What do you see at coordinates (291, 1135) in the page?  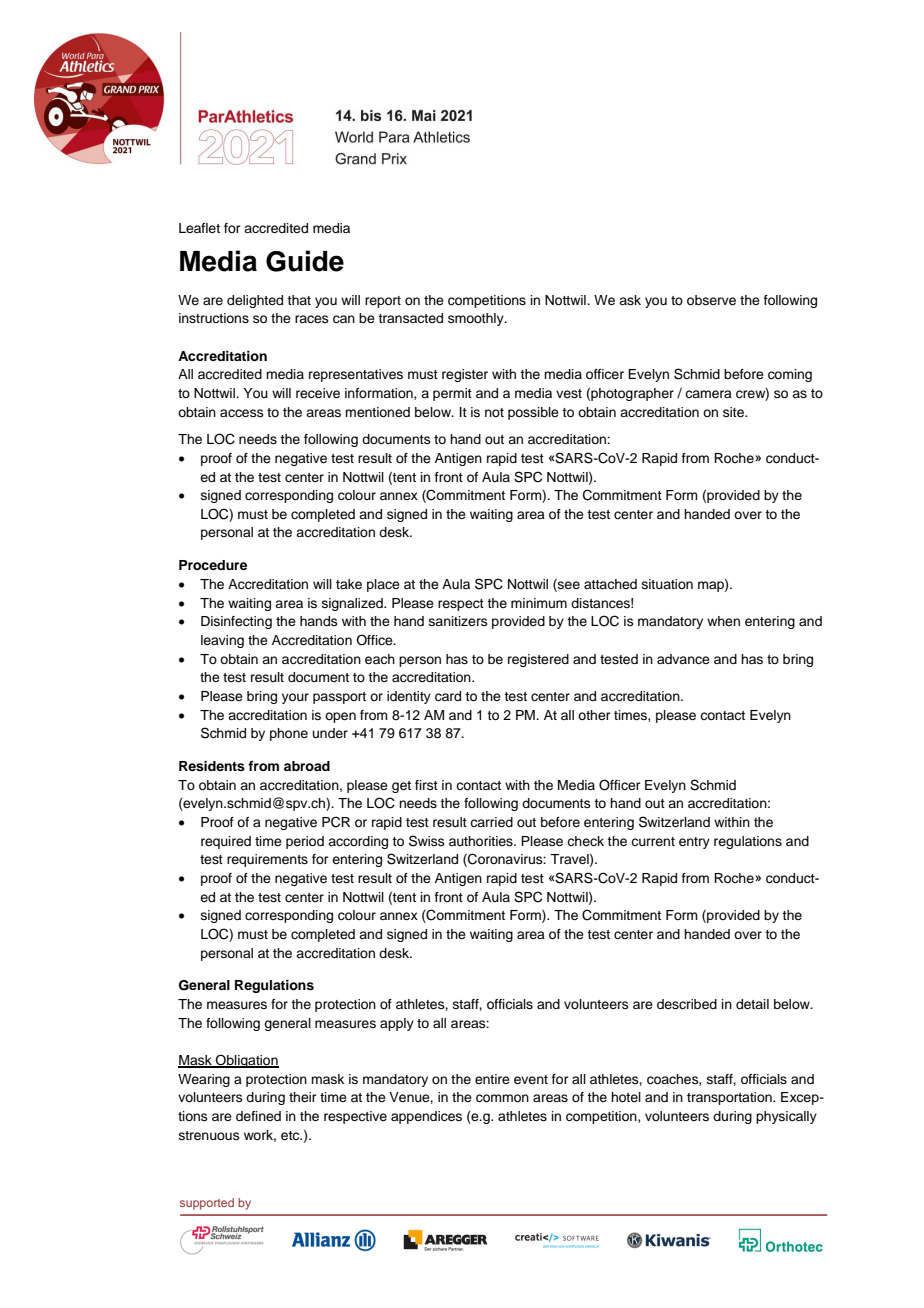 I see `etc` at bounding box center [291, 1135].
